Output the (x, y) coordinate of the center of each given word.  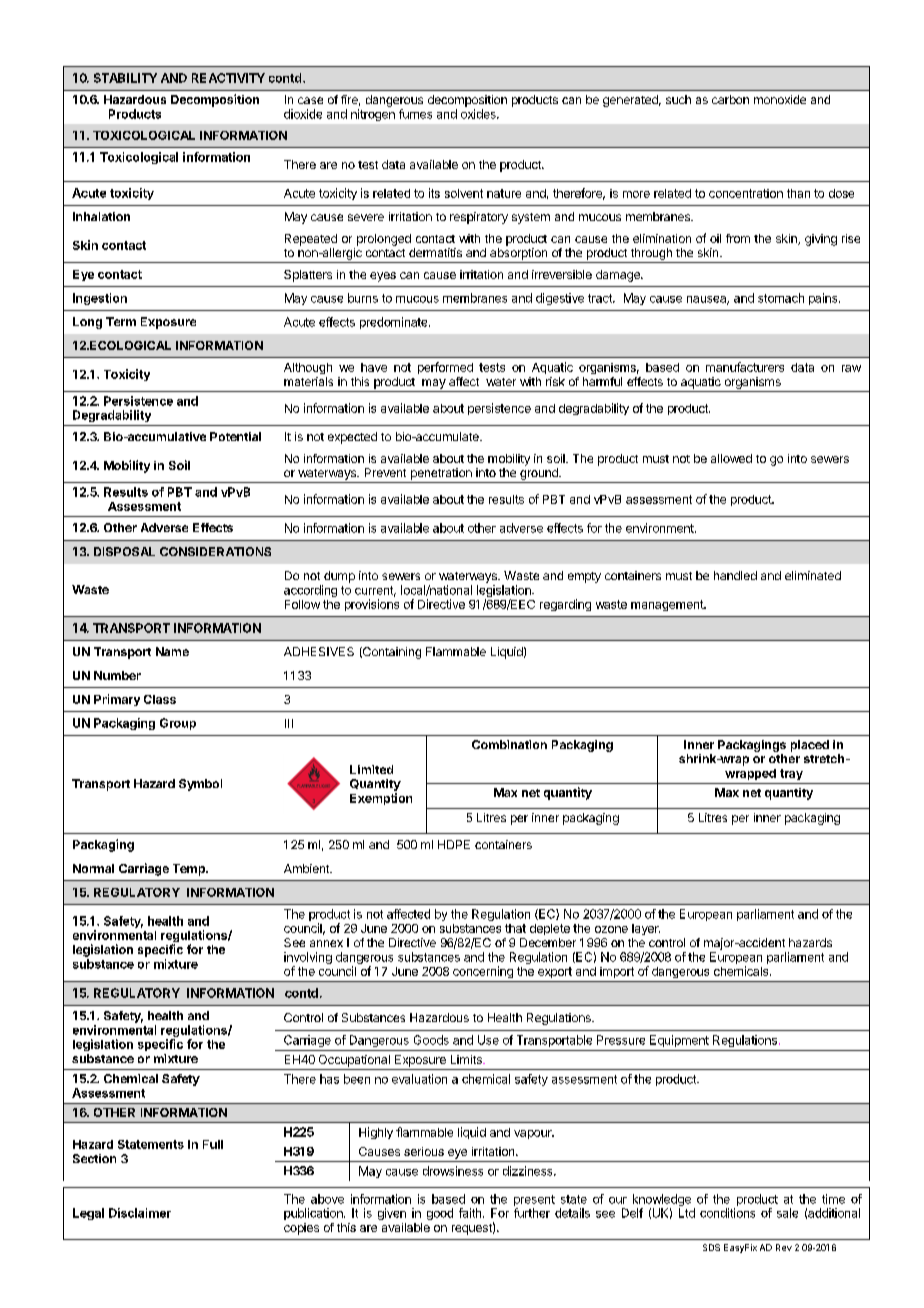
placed (810, 746)
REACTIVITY (228, 78)
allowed (731, 458)
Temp (190, 870)
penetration (441, 474)
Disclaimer (140, 1213)
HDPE (454, 844)
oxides (479, 114)
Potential (235, 436)
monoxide (780, 99)
